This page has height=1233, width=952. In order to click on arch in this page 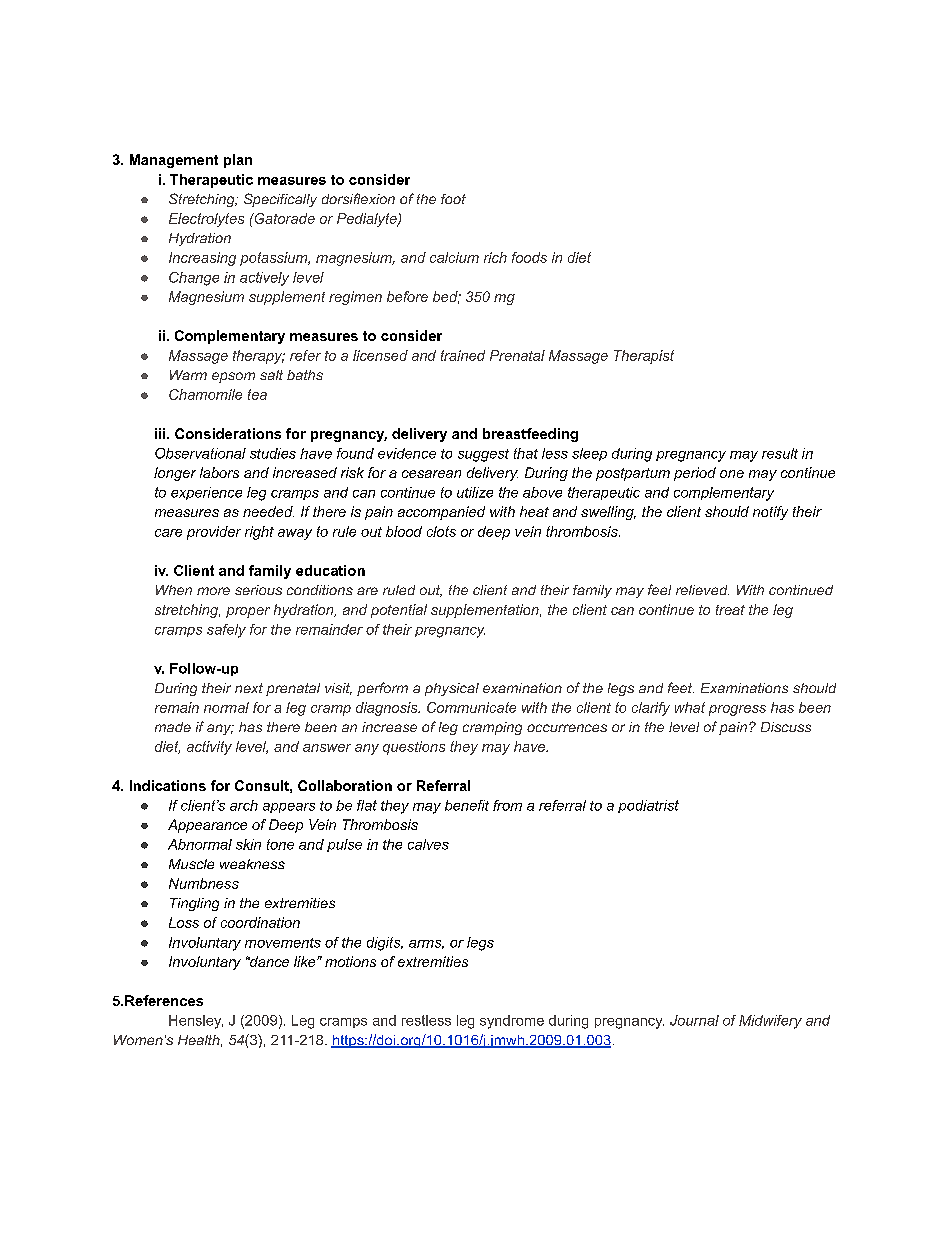, I will do `click(244, 805)`.
